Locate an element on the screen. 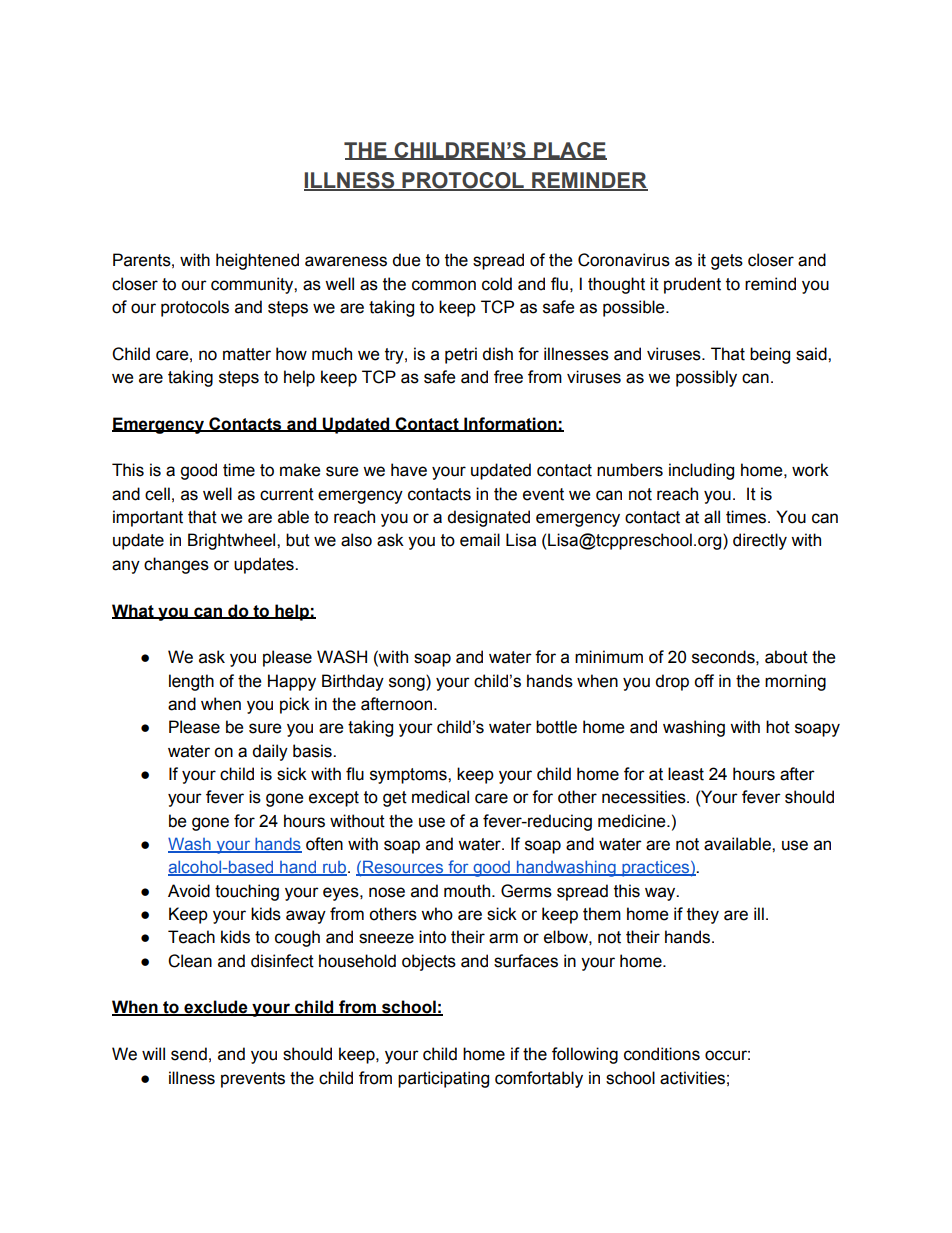  heightened is located at coordinates (257, 261).
